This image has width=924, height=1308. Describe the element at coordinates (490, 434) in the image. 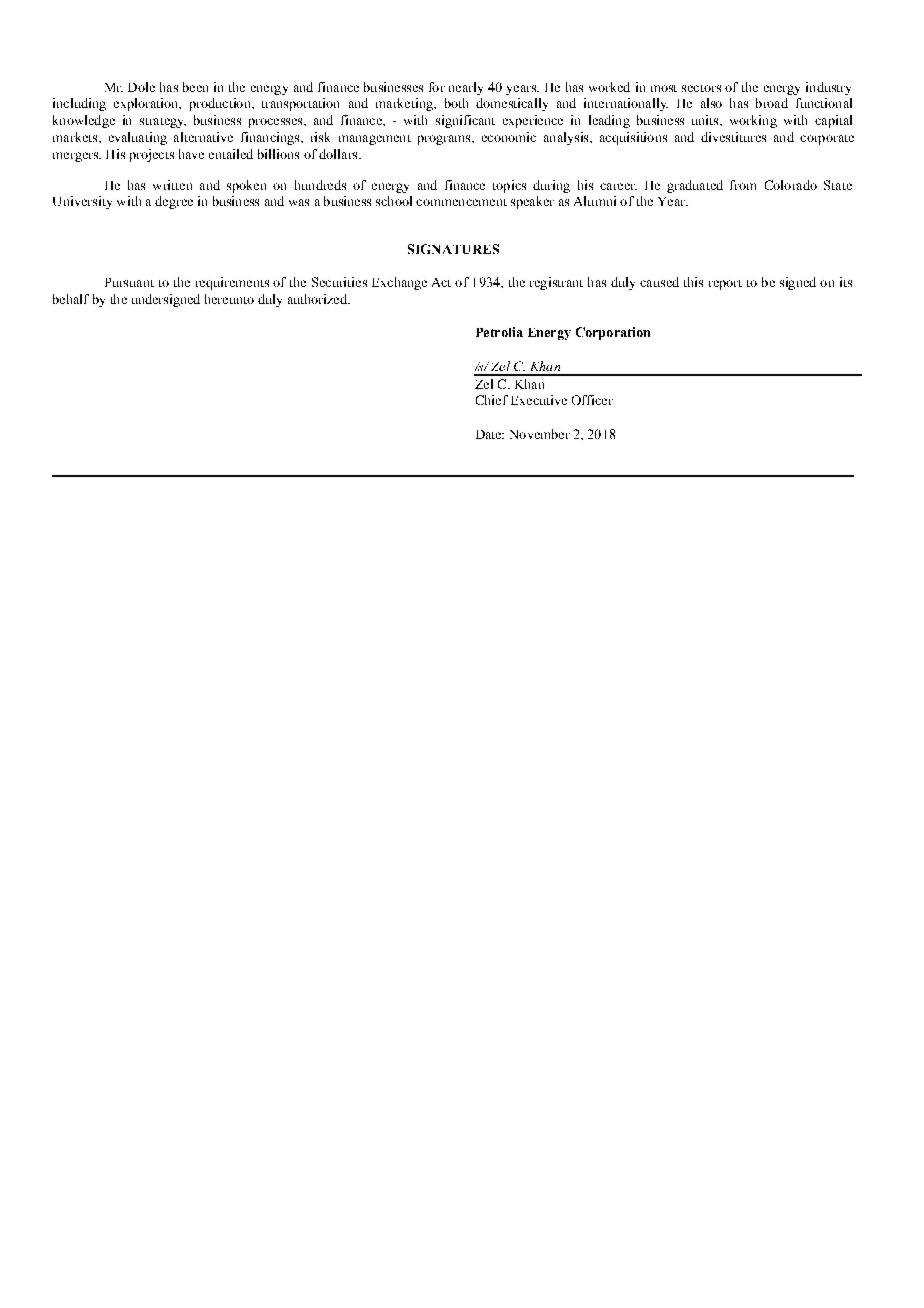

I see `Date` at that location.
